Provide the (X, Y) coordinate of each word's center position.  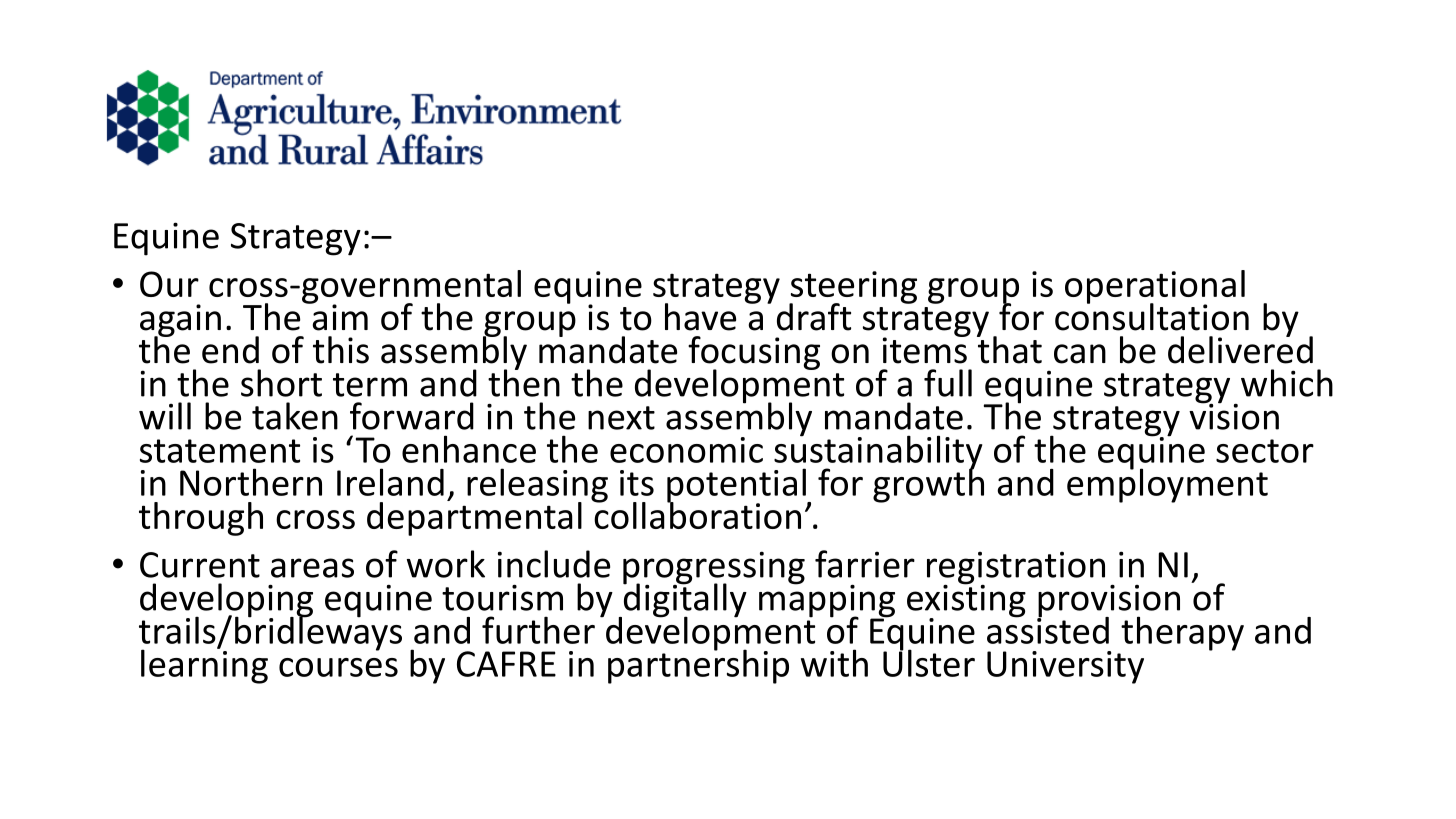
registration (1016, 569)
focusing (754, 354)
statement (220, 451)
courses (338, 667)
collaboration (696, 514)
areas (312, 568)
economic (686, 450)
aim (339, 316)
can (1080, 354)
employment (1167, 484)
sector (1265, 451)
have (700, 317)
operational (1155, 288)
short (281, 383)
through (201, 519)
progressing (714, 569)
